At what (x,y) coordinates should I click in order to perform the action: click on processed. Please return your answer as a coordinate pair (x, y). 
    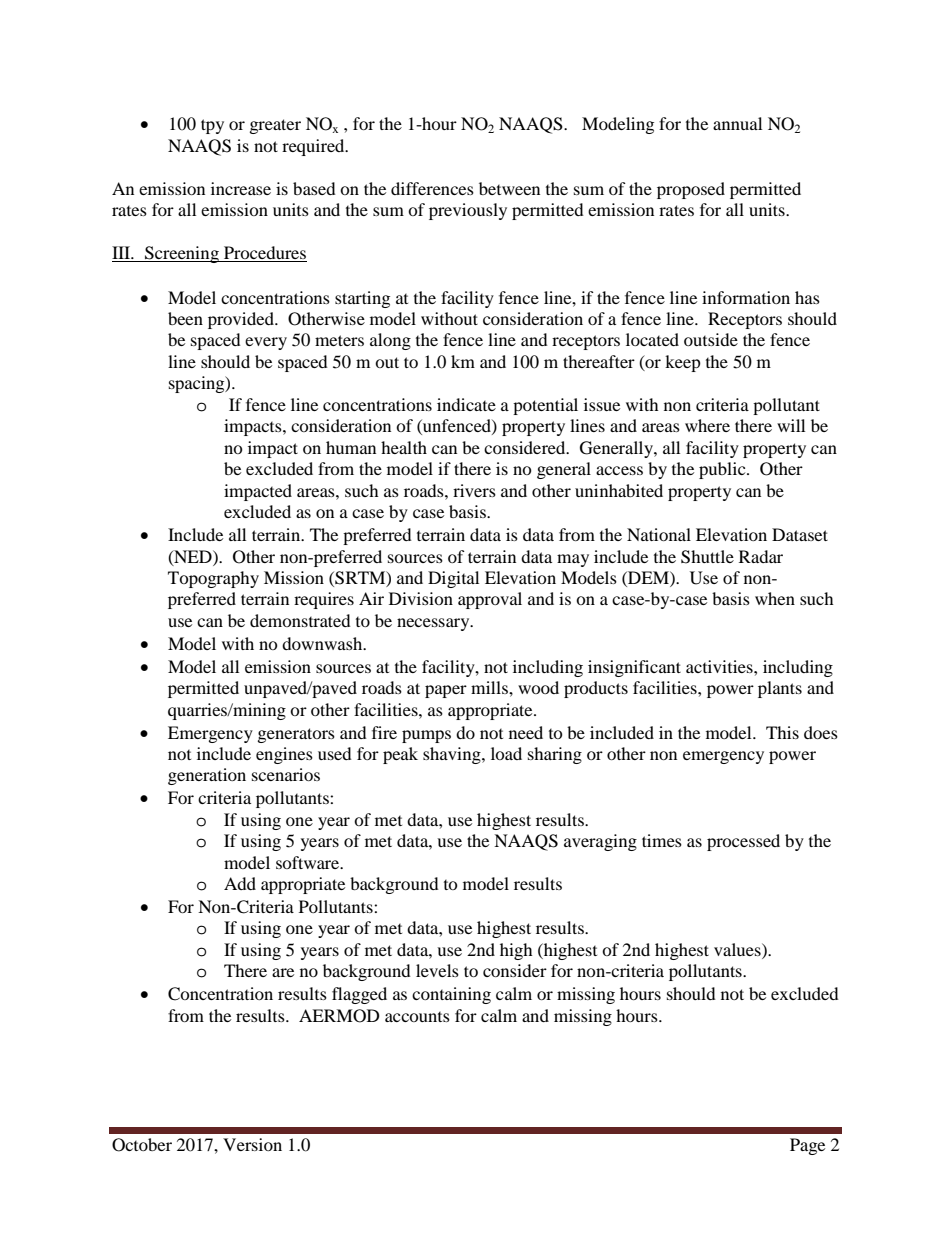
    Looking at the image, I should click on (743, 842).
